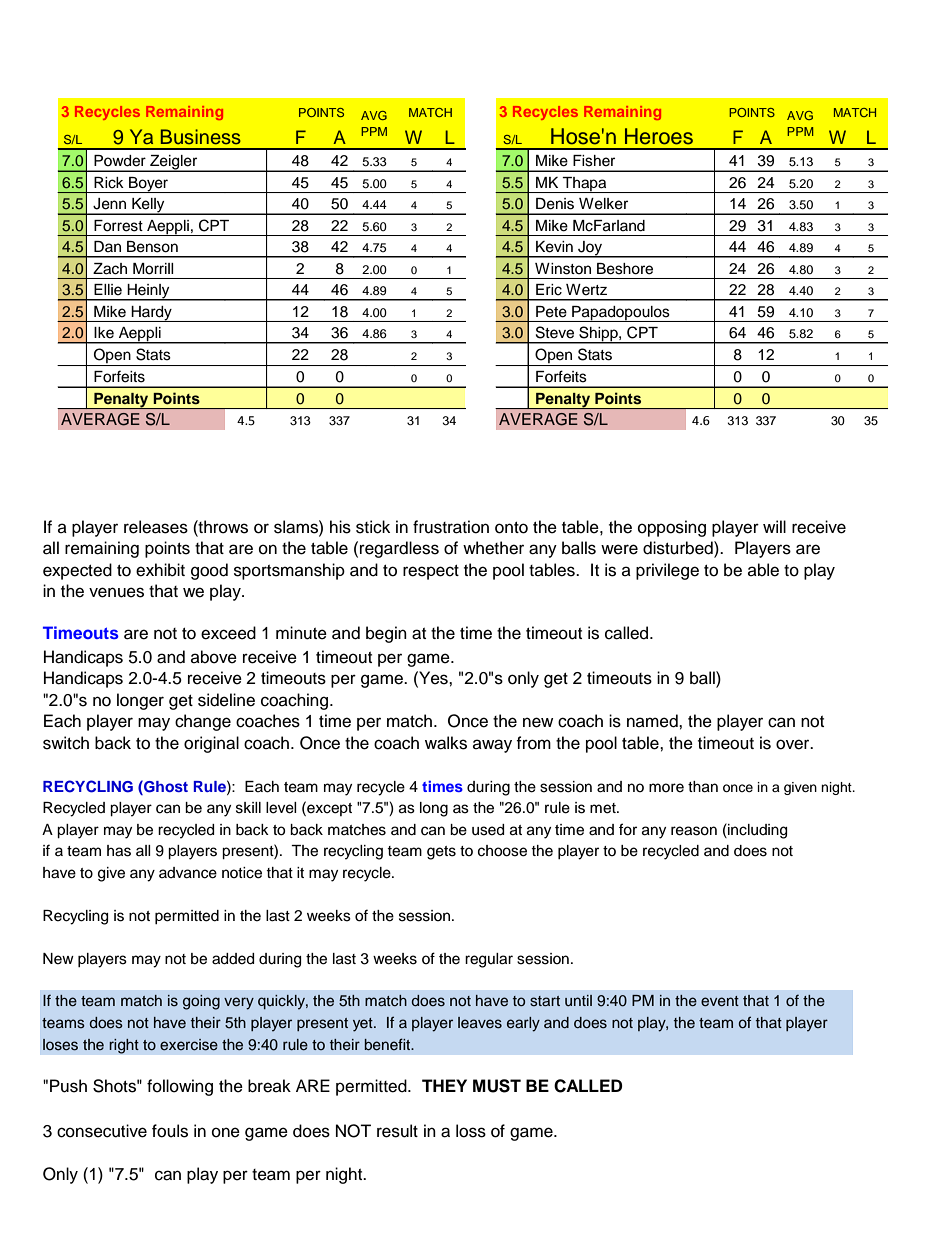 Image resolution: width=952 pixels, height=1233 pixels. Describe the element at coordinates (180, 1087) in the screenshot. I see `following` at that location.
